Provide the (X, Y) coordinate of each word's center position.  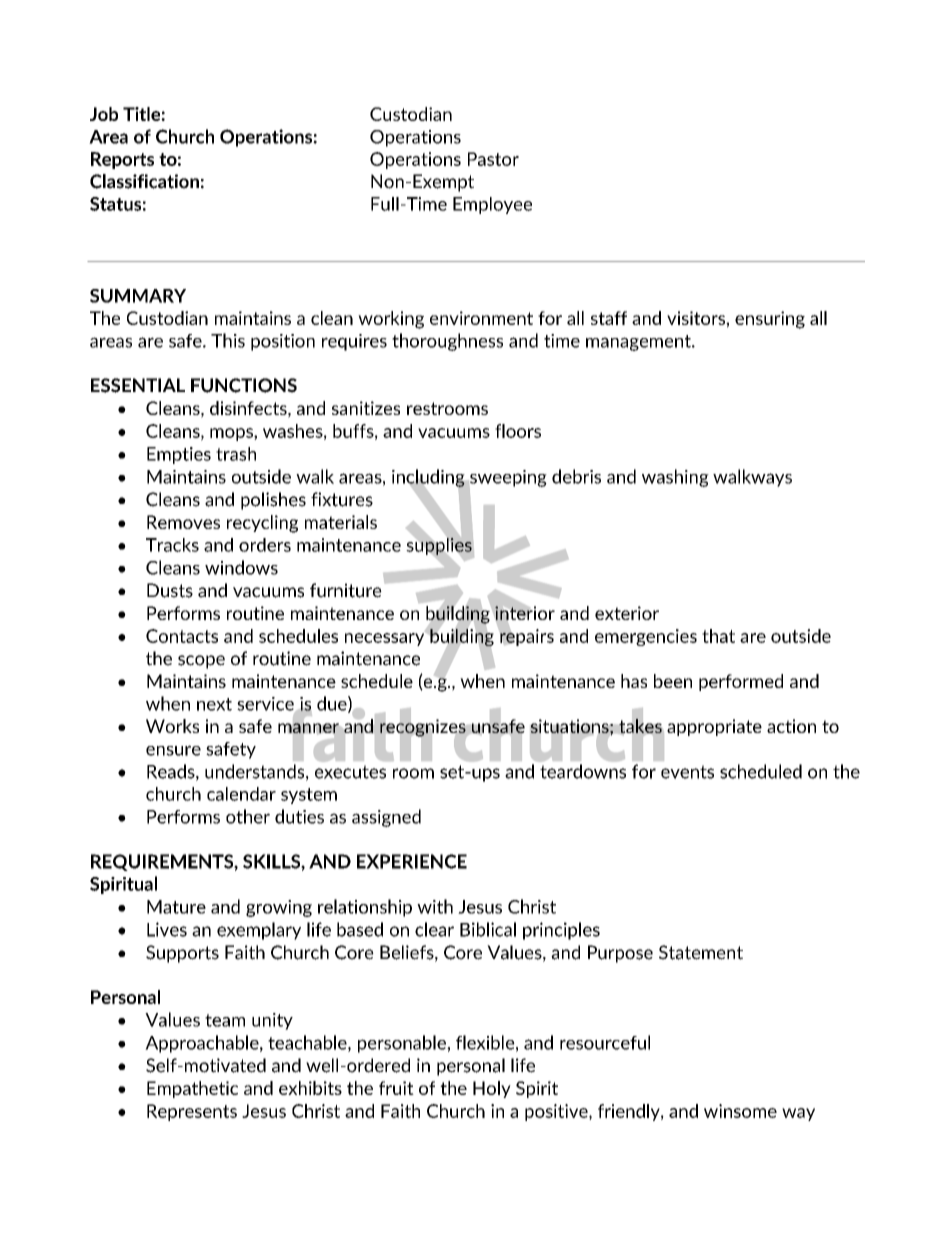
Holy (492, 1089)
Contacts (182, 636)
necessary (386, 638)
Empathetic (192, 1089)
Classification (144, 181)
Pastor (493, 159)
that (718, 636)
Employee (492, 205)
